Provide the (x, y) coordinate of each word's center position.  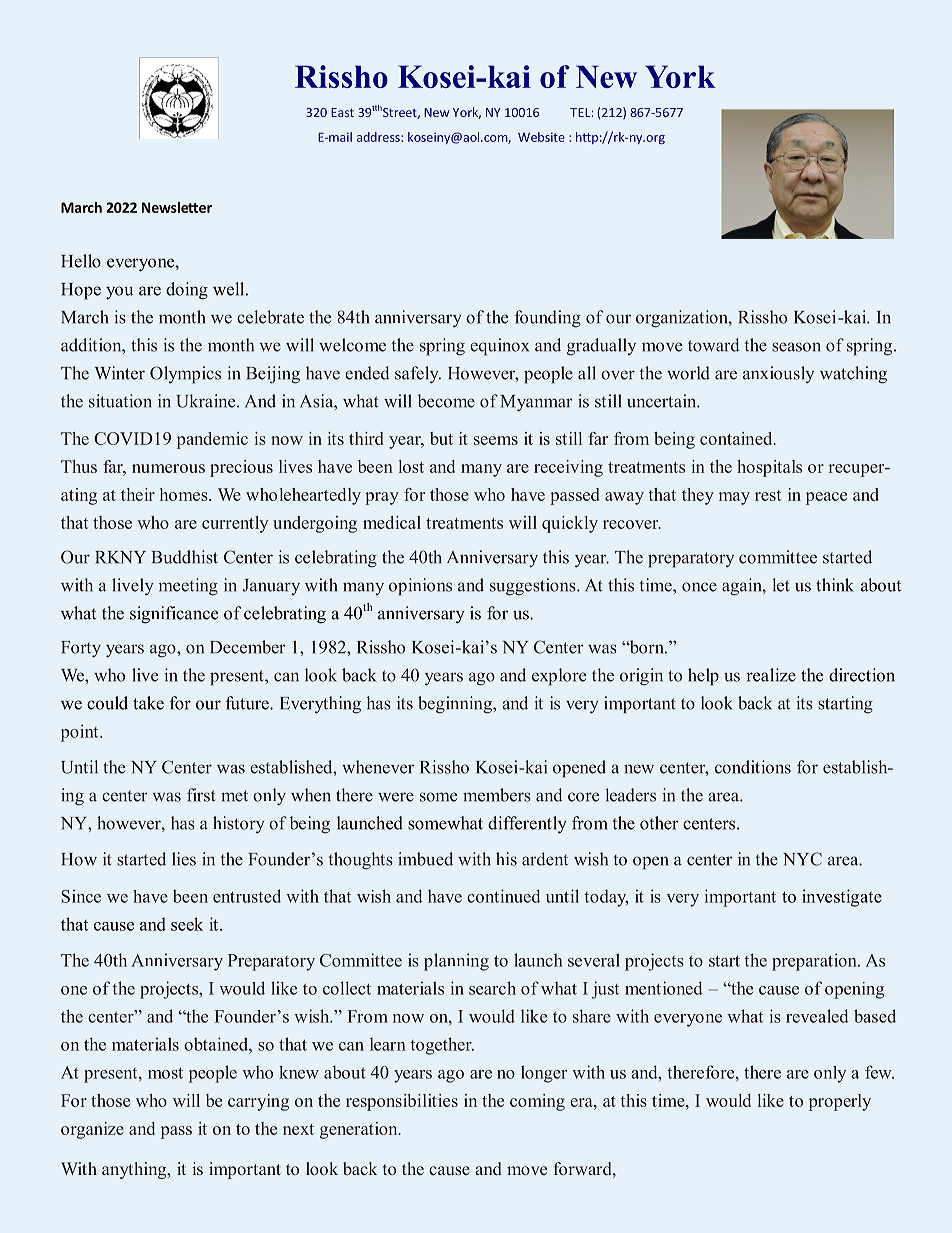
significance (174, 615)
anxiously (778, 374)
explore (559, 677)
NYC (802, 859)
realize (771, 675)
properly (840, 1102)
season (796, 347)
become (446, 401)
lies (184, 859)
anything (135, 1170)
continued (503, 896)
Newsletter (177, 207)
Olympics (185, 375)
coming (537, 1102)
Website (541, 137)
